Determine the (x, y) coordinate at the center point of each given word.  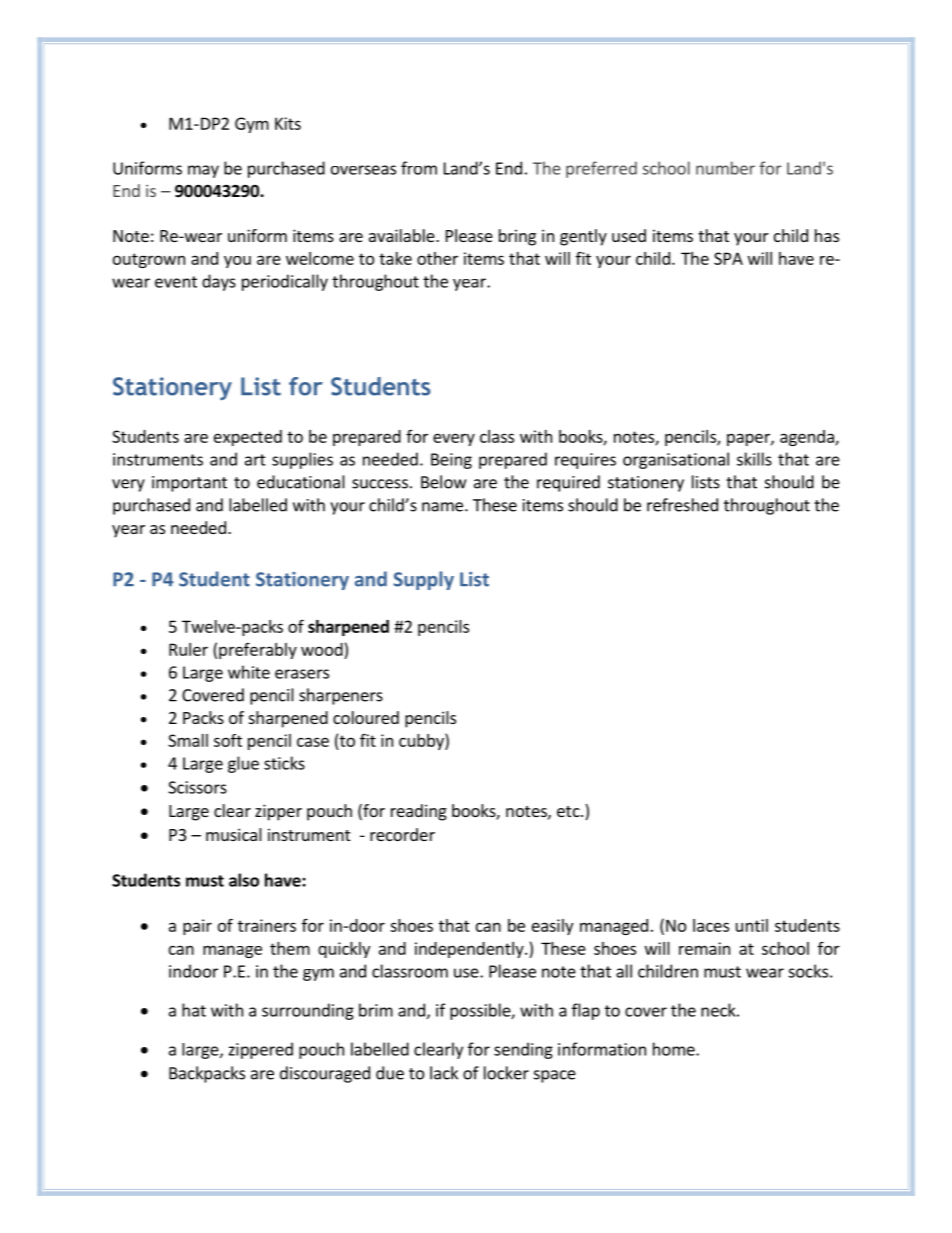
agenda (808, 438)
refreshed (682, 505)
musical (234, 834)
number (725, 168)
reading (419, 812)
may (203, 171)
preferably (258, 651)
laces (711, 925)
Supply (424, 580)
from (419, 168)
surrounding (308, 1011)
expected (248, 438)
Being (451, 461)
